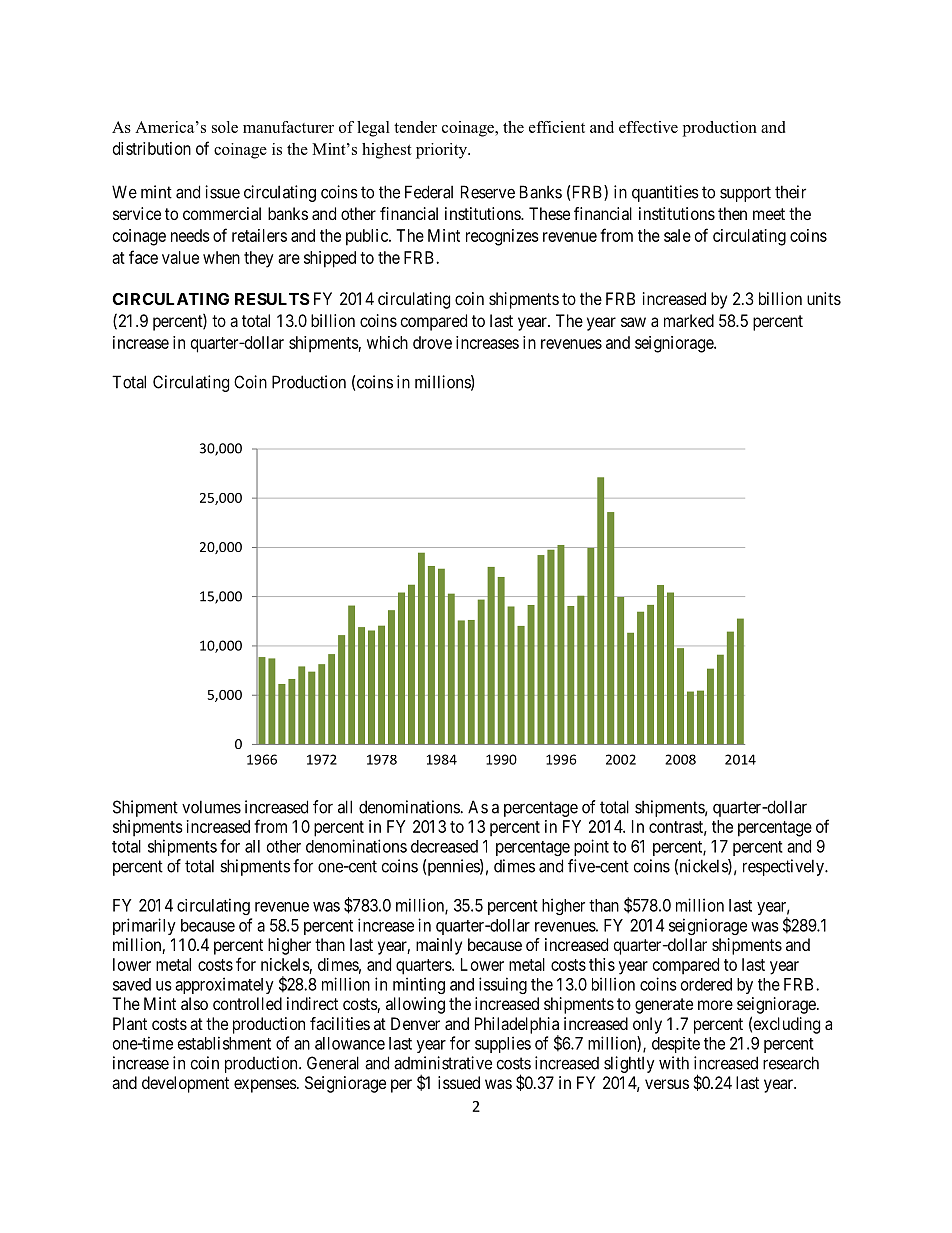 The height and width of the image is (1233, 952). Describe the element at coordinates (225, 127) in the image. I see `sole` at that location.
